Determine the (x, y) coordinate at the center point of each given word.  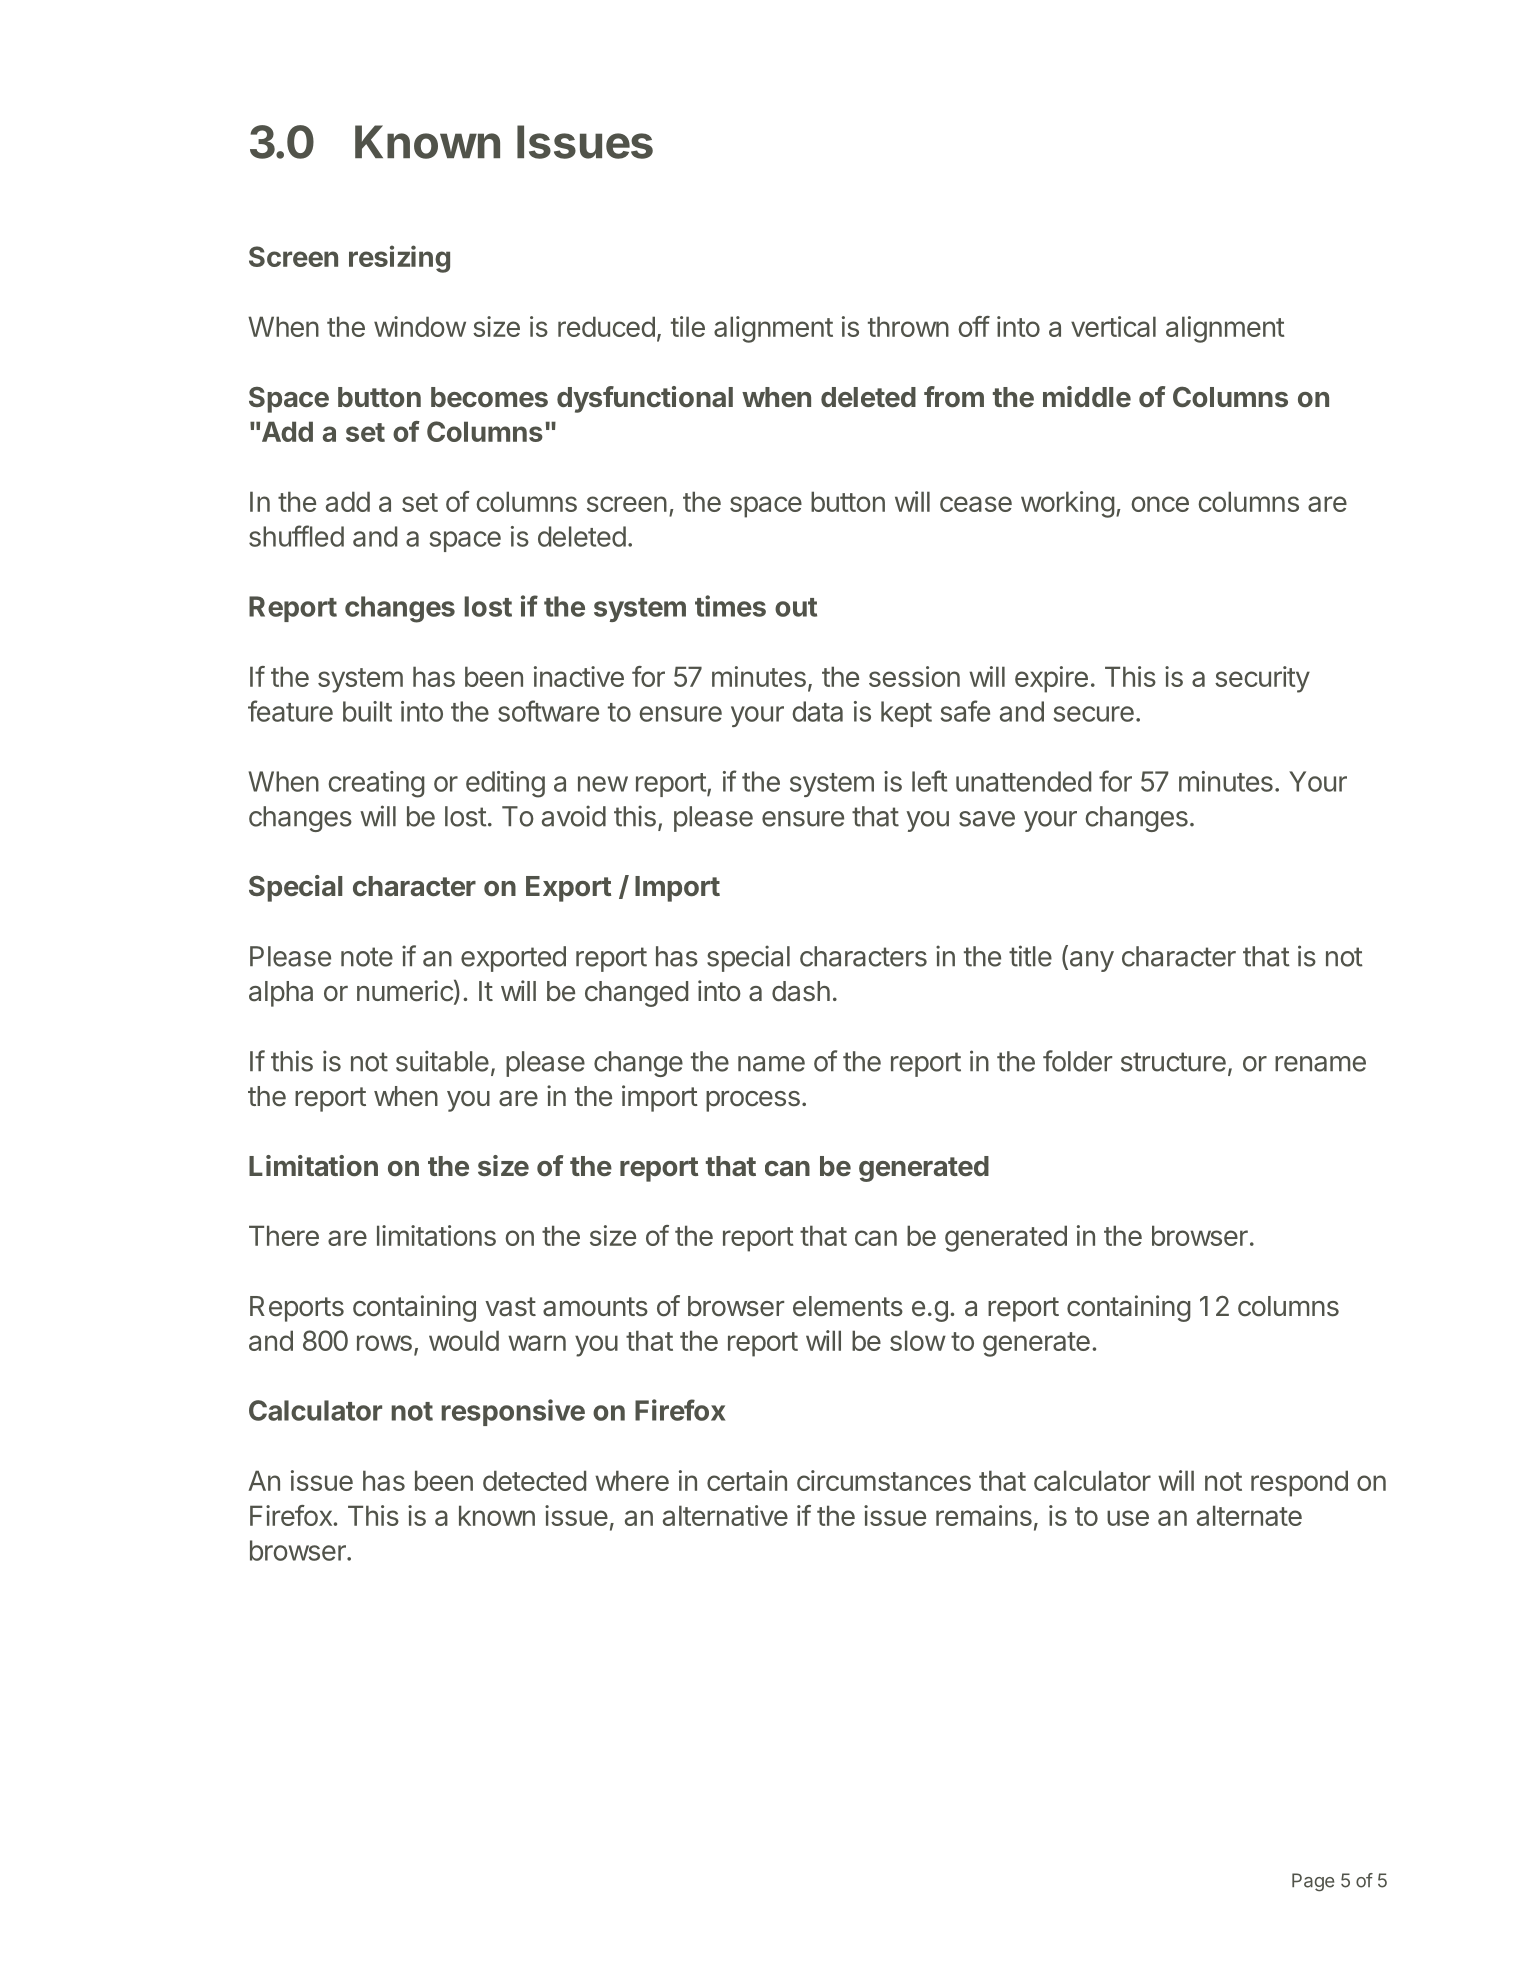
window (420, 326)
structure (1173, 1062)
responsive (513, 1412)
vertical (1113, 326)
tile (688, 326)
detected (534, 1480)
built (367, 711)
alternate (1249, 1515)
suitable (442, 1061)
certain (747, 1480)
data (817, 711)
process (753, 1101)
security (1262, 679)
